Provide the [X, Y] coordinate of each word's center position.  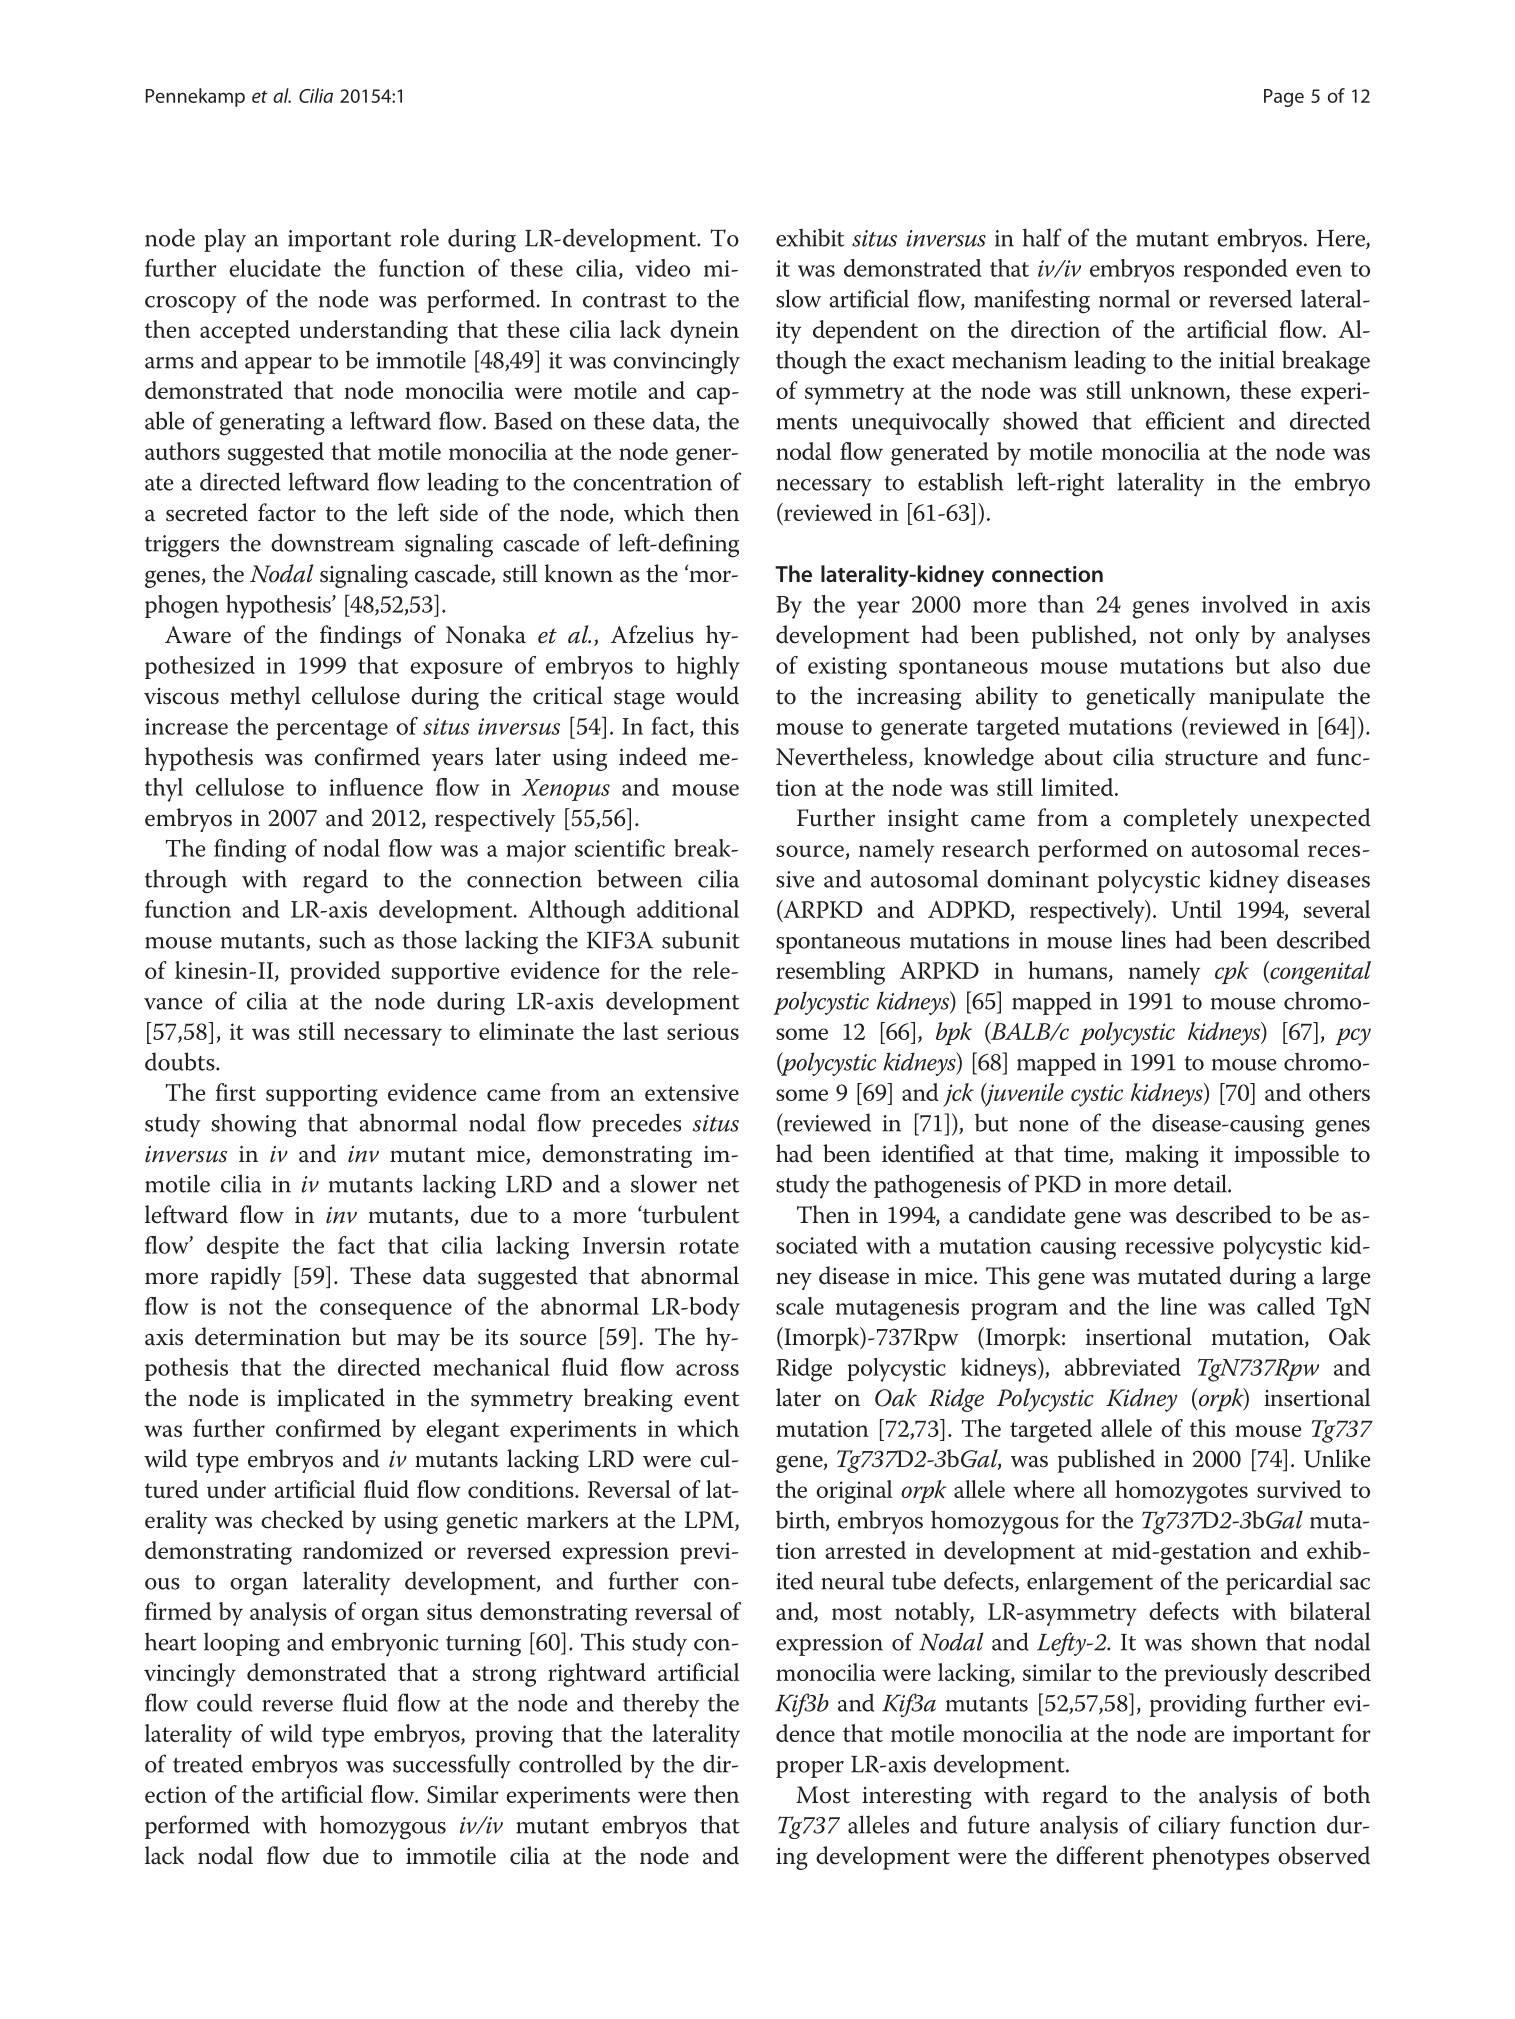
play [225, 240]
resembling [830, 973]
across [707, 1370]
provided [335, 973]
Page [1284, 98]
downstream [332, 542]
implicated [331, 1400]
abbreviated [1123, 1367]
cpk [1232, 973]
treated [208, 1763]
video [662, 268]
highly [708, 668]
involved [1245, 604]
